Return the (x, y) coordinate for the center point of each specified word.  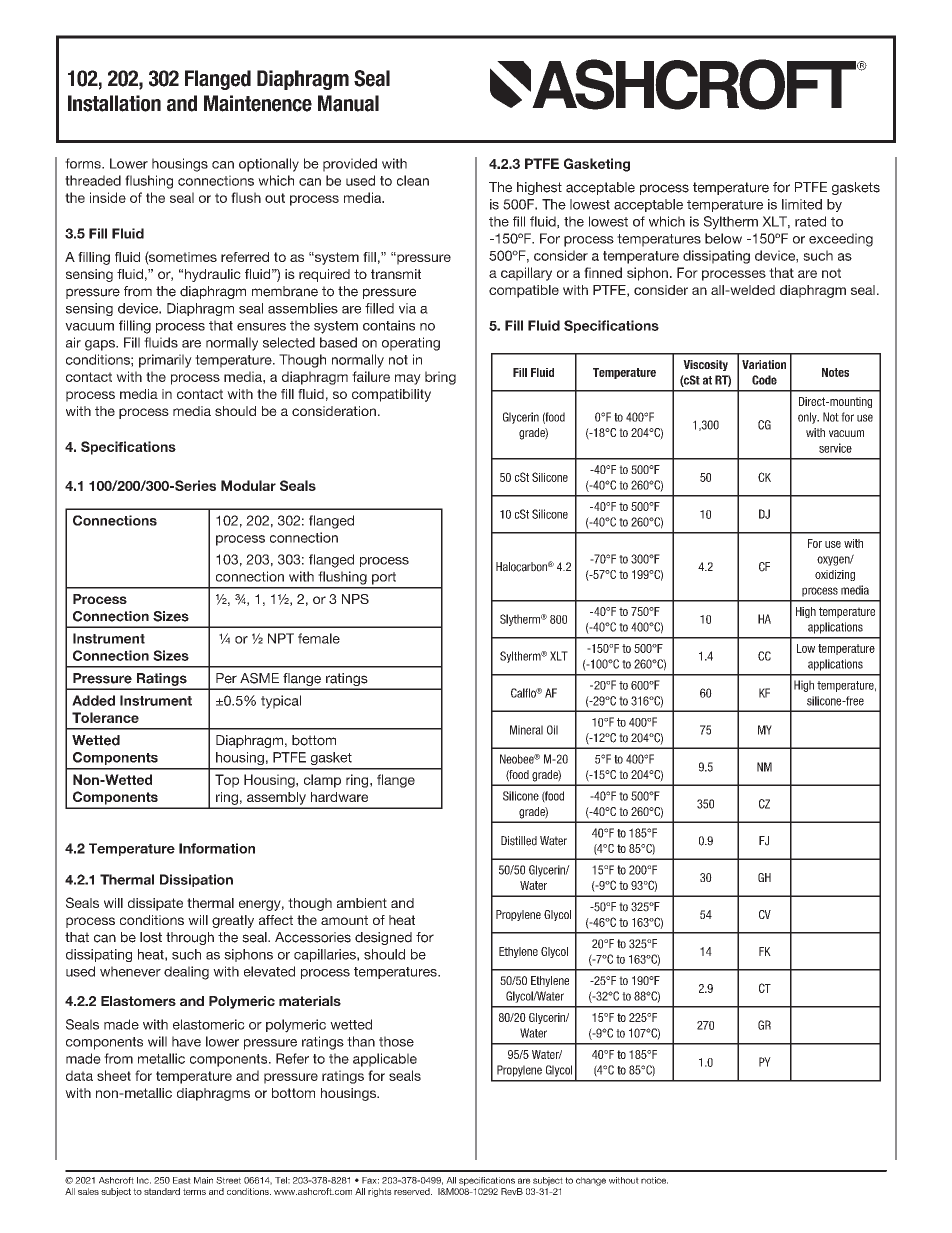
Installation (114, 103)
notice (654, 1180)
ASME (259, 678)
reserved (413, 1191)
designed (383, 938)
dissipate (155, 904)
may (408, 379)
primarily (165, 361)
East (182, 1180)
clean (413, 180)
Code (764, 380)
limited (802, 204)
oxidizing (835, 575)
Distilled (519, 841)
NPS (355, 599)
